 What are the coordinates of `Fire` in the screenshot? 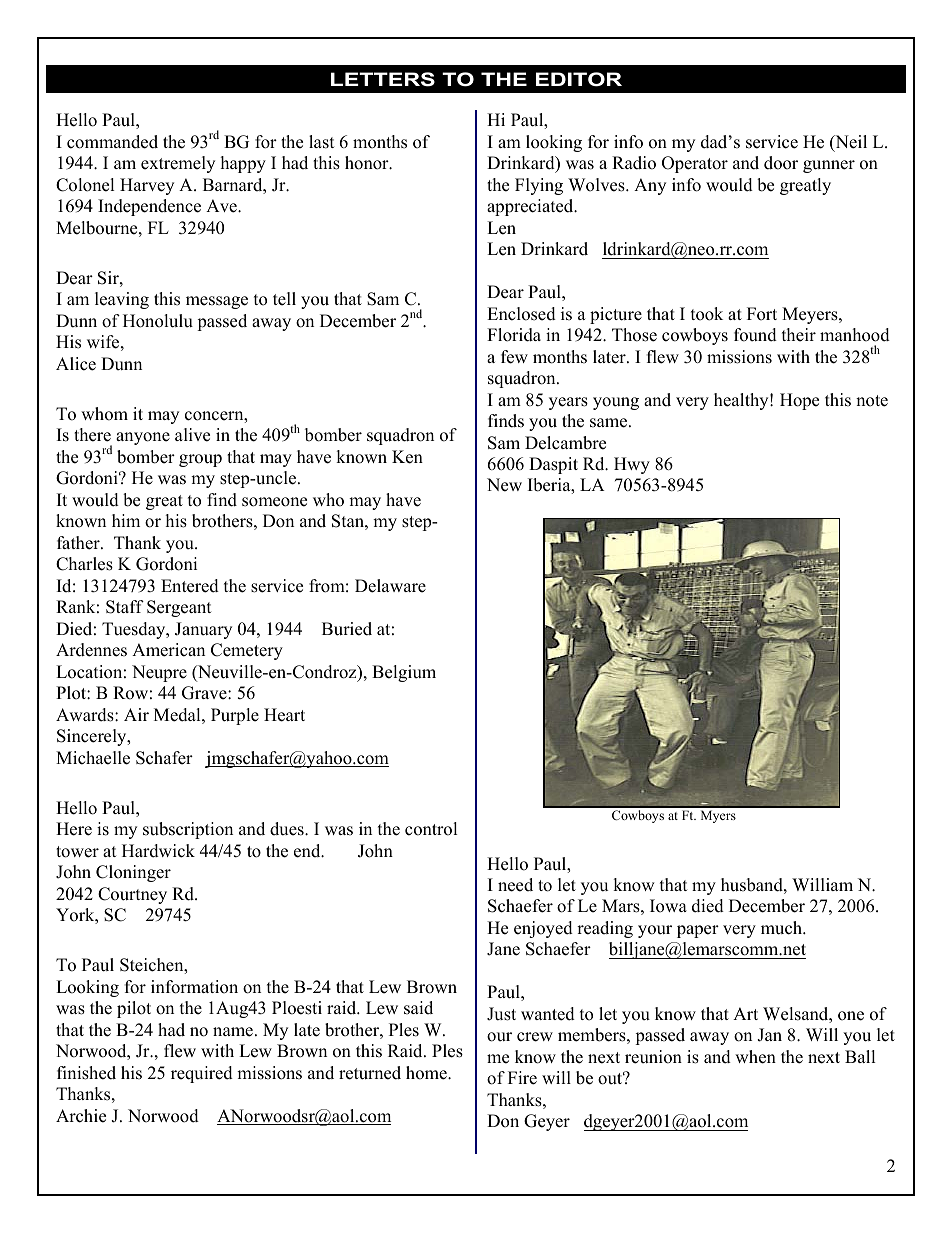 It's located at (522, 1078).
